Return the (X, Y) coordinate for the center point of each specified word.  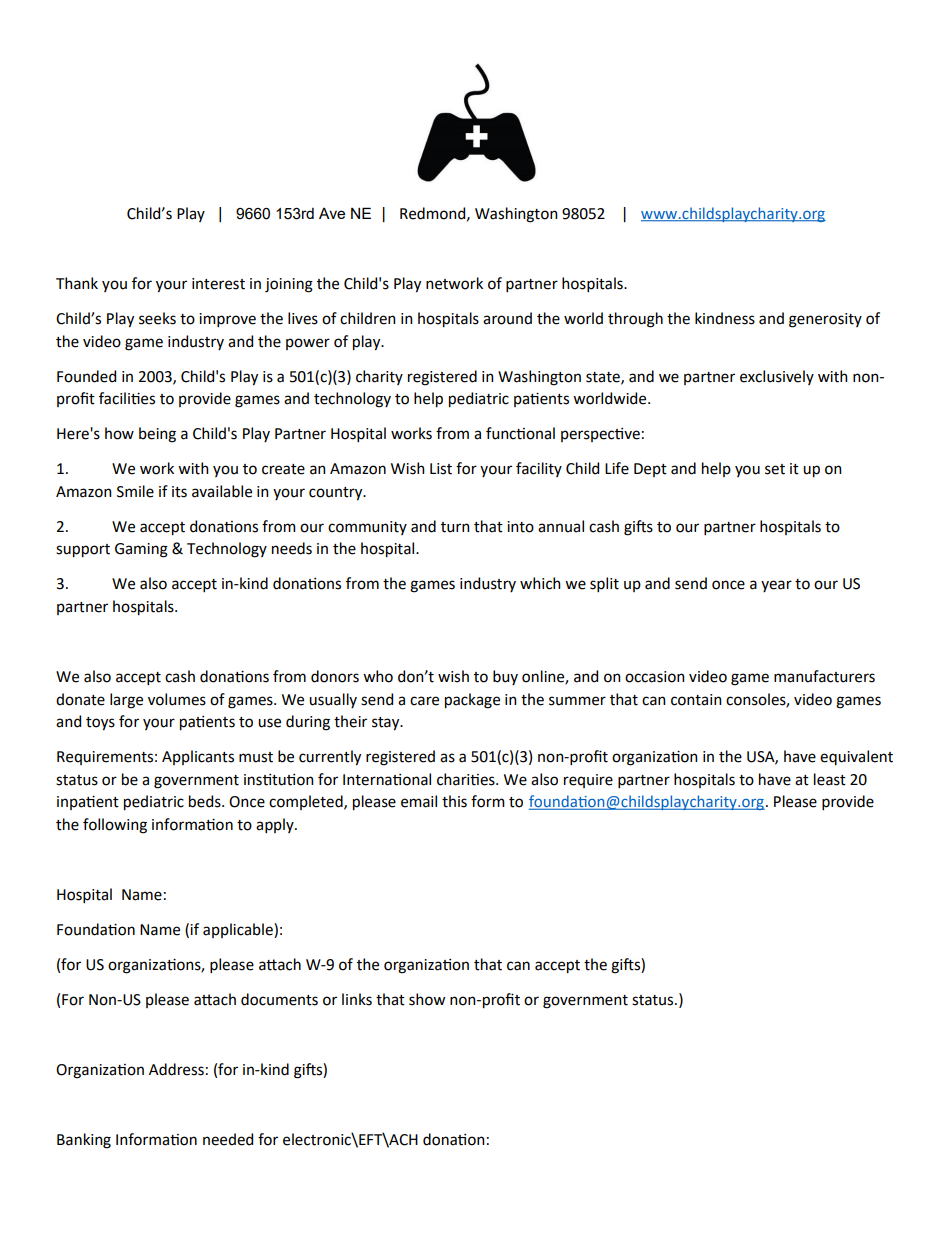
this (454, 801)
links (357, 999)
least (830, 779)
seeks (157, 318)
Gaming (141, 550)
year (776, 586)
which (540, 583)
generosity (825, 320)
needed (228, 1139)
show (427, 999)
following (115, 826)
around (507, 318)
